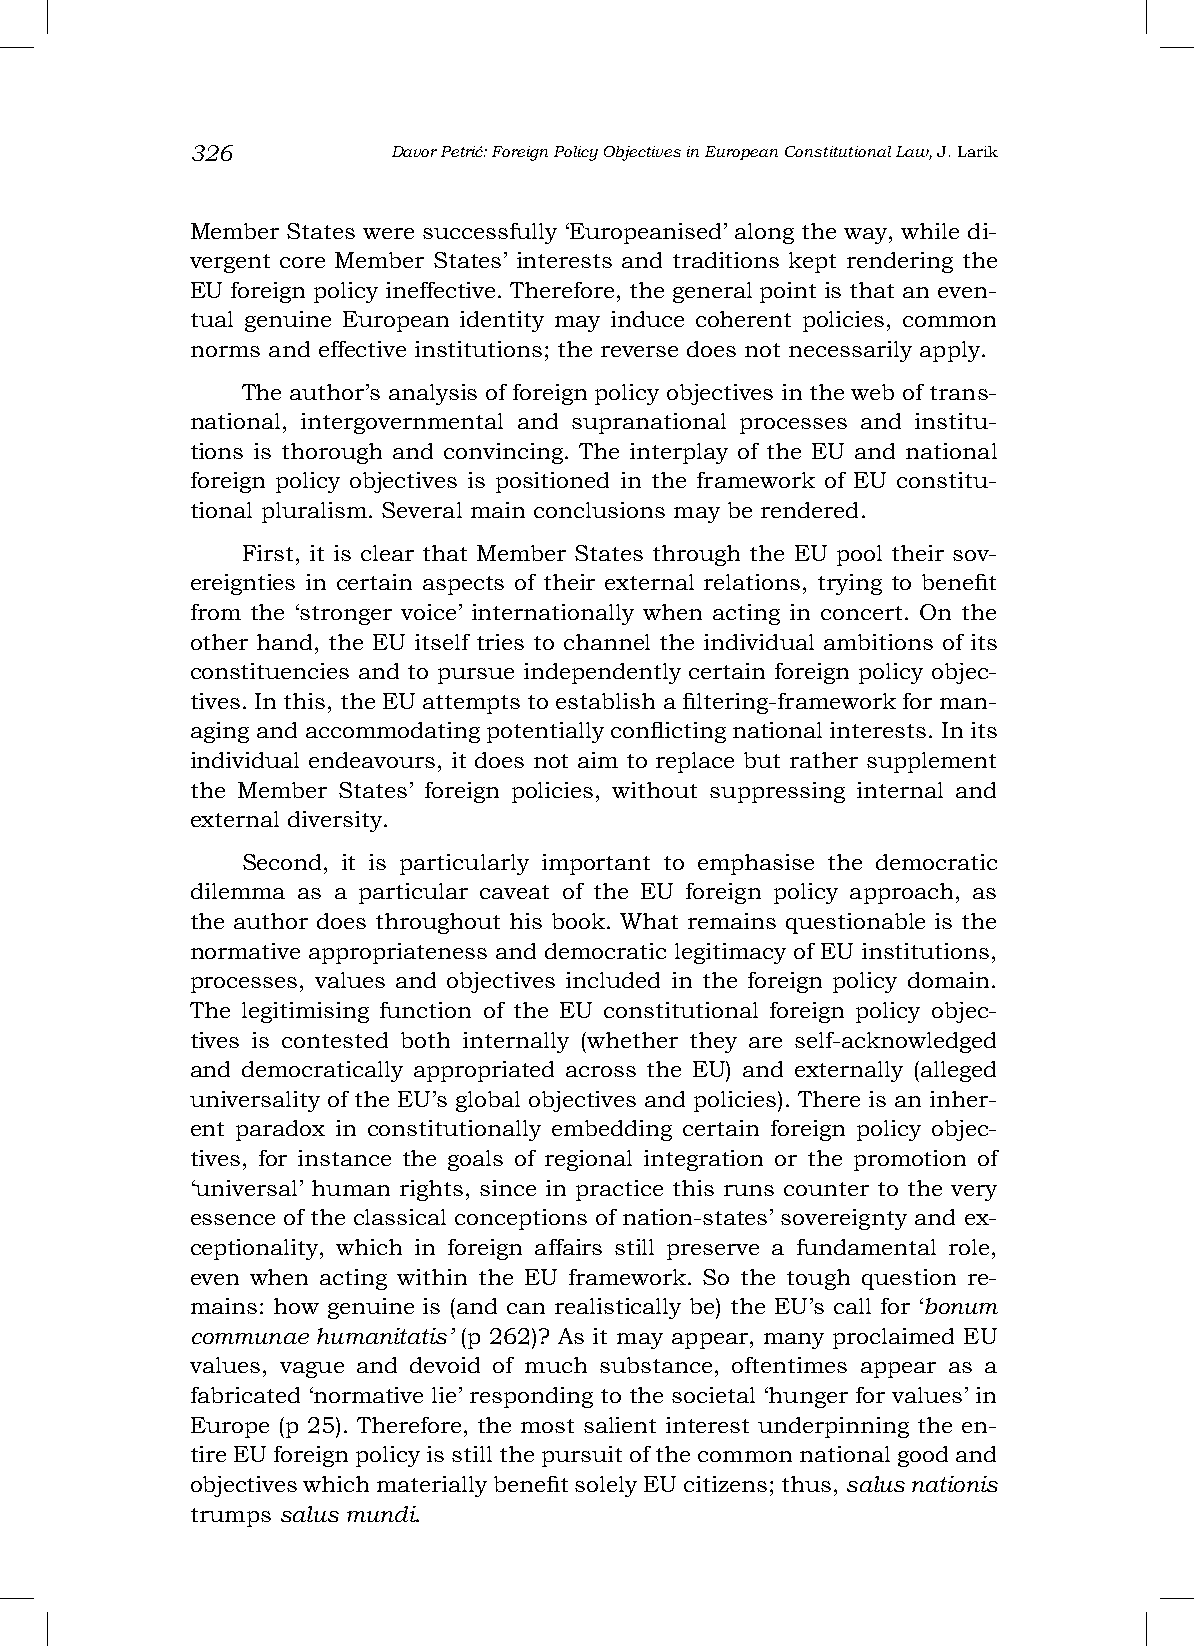  What do you see at coordinates (382, 1514) in the document?
I see `mundi` at bounding box center [382, 1514].
